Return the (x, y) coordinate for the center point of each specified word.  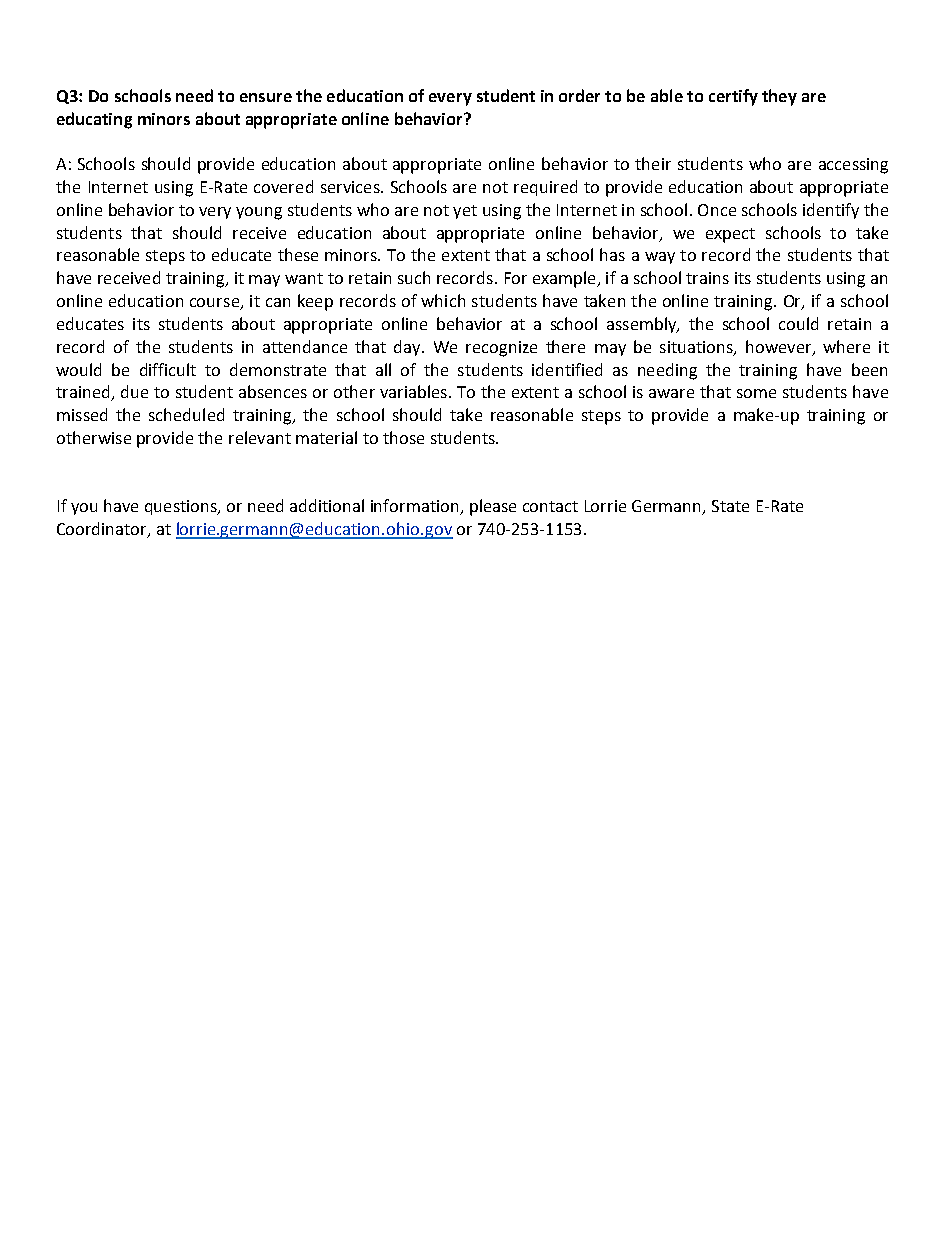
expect (730, 235)
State (730, 506)
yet (465, 212)
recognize (501, 349)
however (780, 347)
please (493, 507)
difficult (168, 369)
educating (94, 120)
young (259, 213)
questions (182, 507)
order (579, 95)
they (779, 97)
